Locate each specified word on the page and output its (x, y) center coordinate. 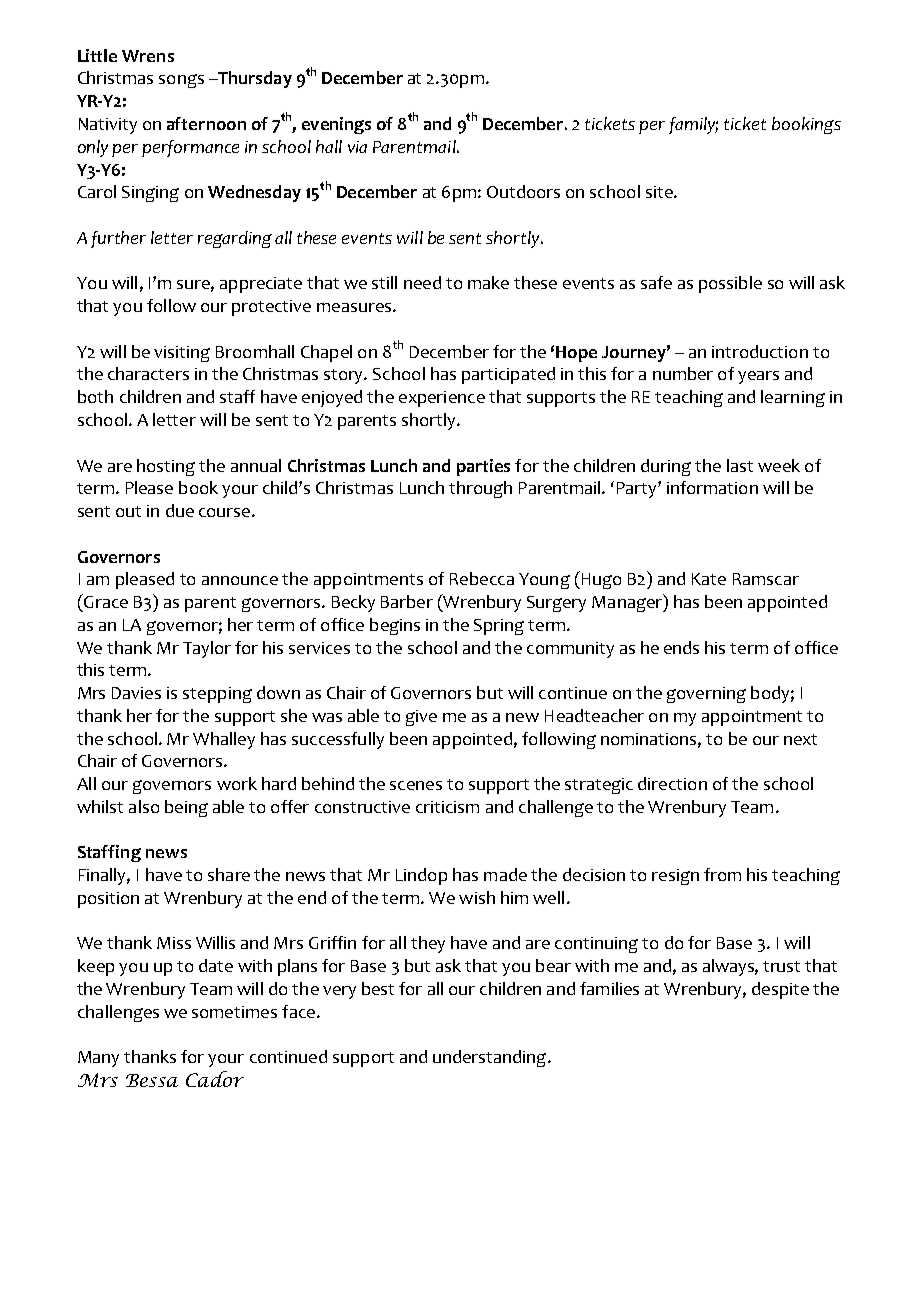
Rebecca (482, 578)
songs (181, 81)
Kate (709, 579)
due (180, 510)
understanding (491, 1058)
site (660, 192)
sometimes (234, 1012)
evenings (336, 125)
